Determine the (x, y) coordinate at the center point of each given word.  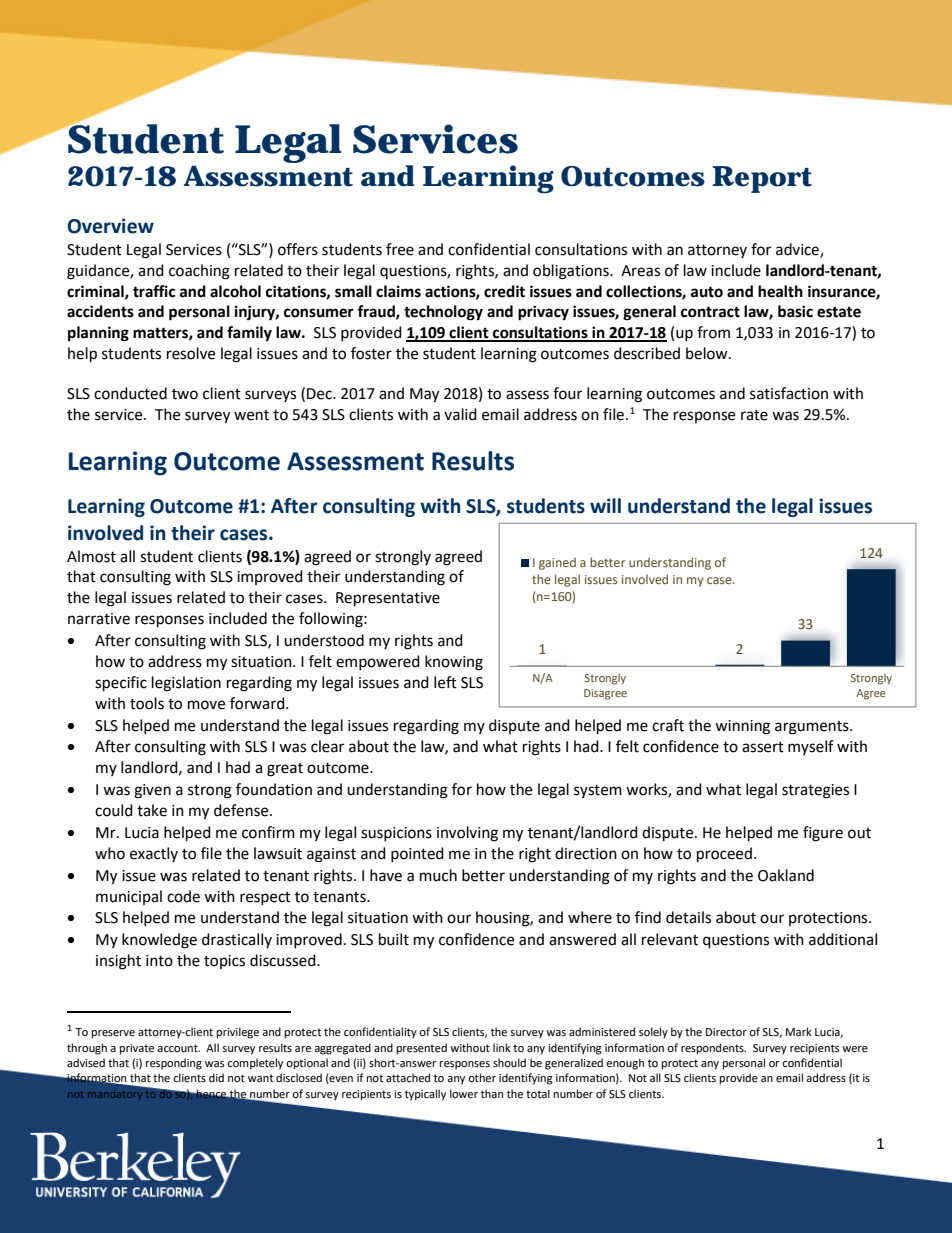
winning (742, 727)
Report (762, 179)
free (400, 249)
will (605, 505)
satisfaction (789, 393)
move (206, 705)
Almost (91, 556)
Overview (110, 226)
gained (557, 563)
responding (174, 1064)
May (424, 395)
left (445, 682)
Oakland (786, 875)
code (183, 896)
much (438, 875)
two (185, 394)
